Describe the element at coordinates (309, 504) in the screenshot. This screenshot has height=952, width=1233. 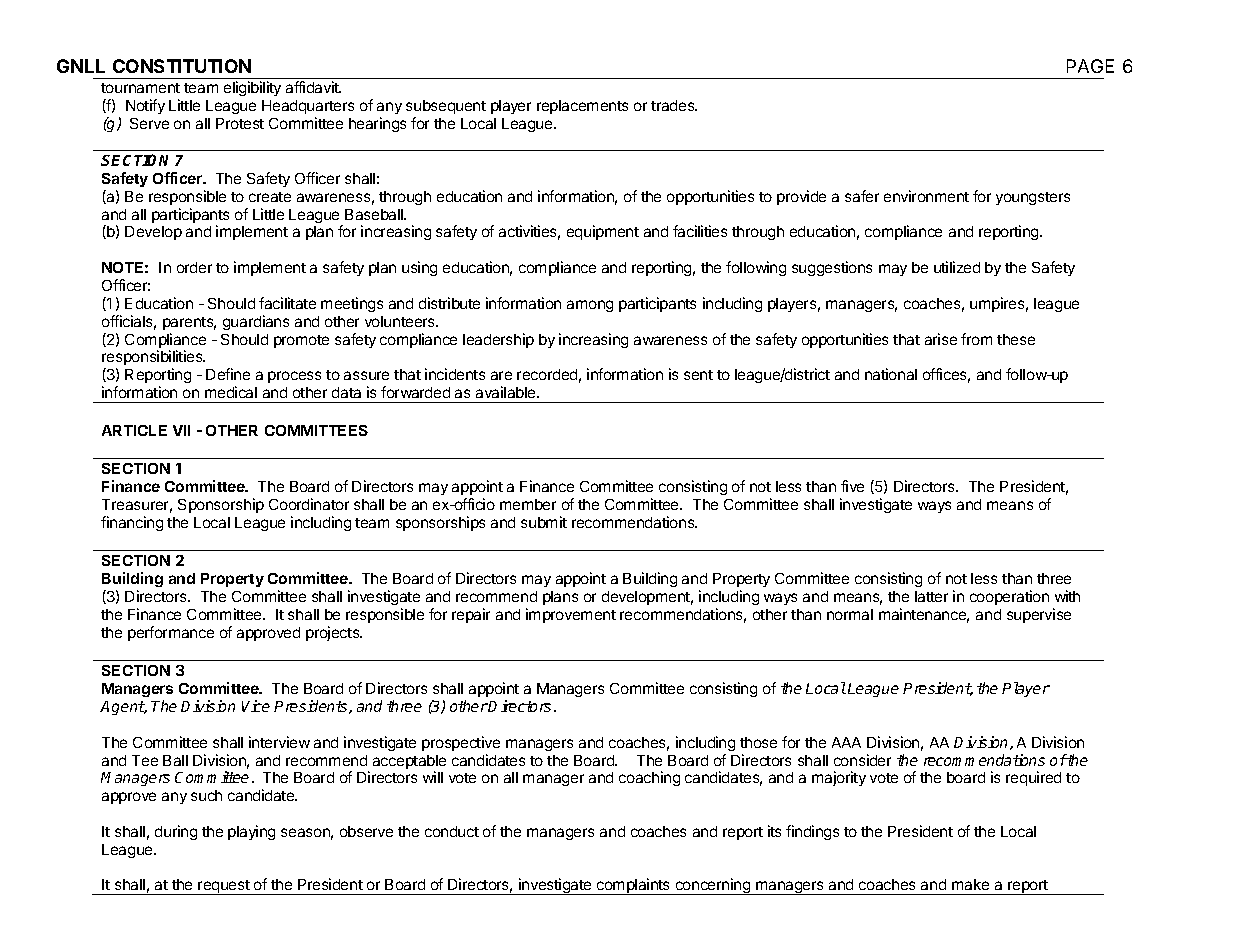
I see `Coordinator` at that location.
